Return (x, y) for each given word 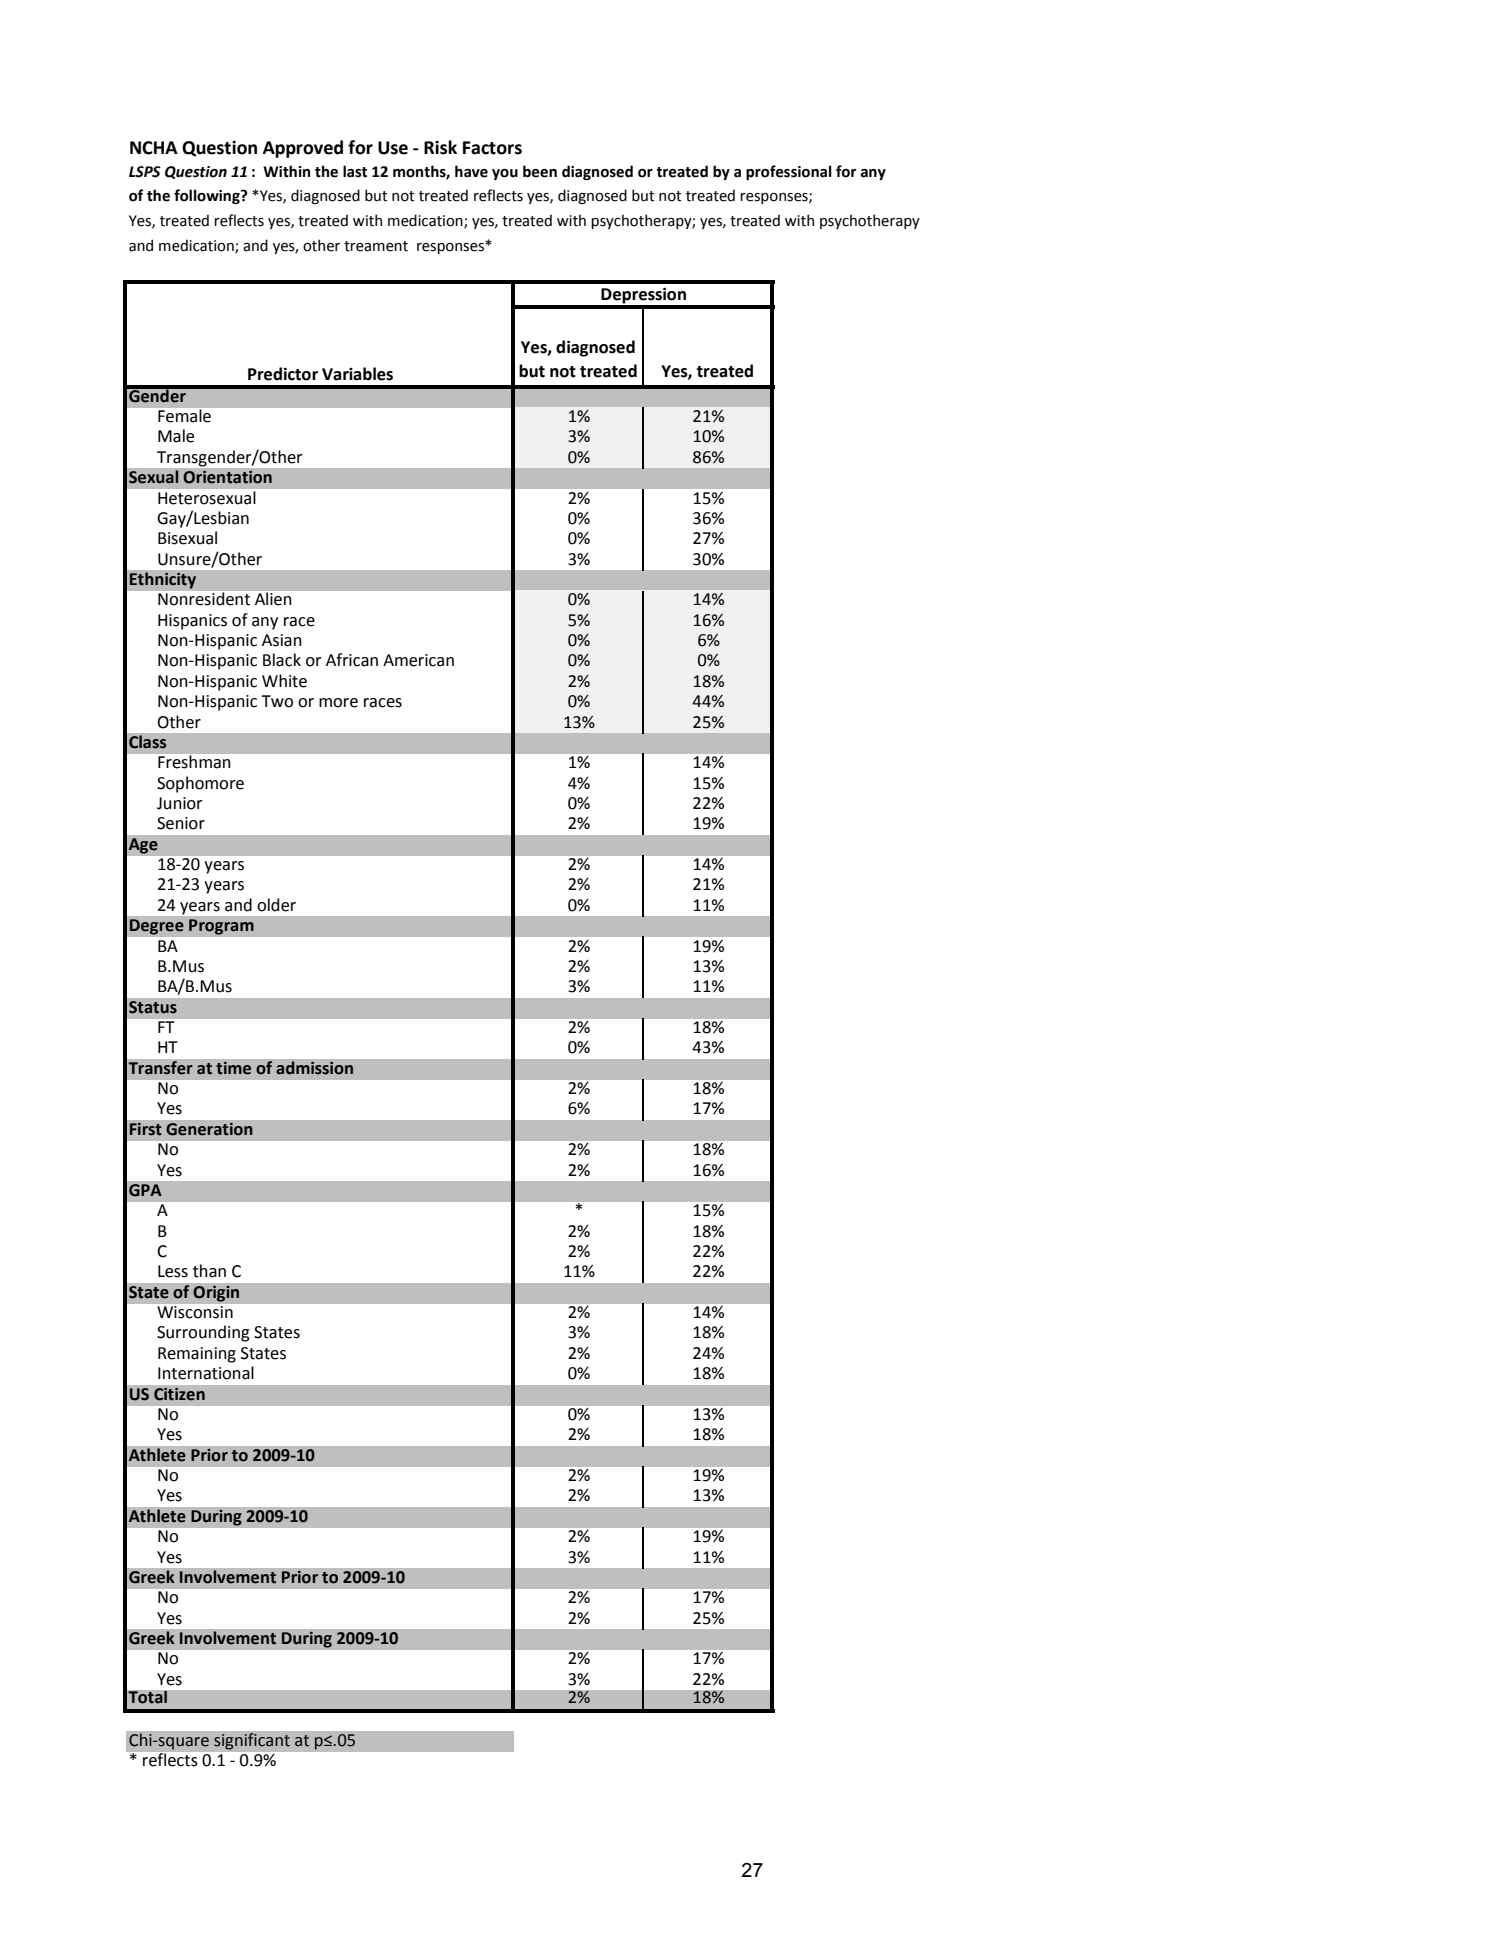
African (352, 660)
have (471, 171)
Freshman (194, 761)
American (418, 660)
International (206, 1373)
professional (789, 172)
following (208, 196)
